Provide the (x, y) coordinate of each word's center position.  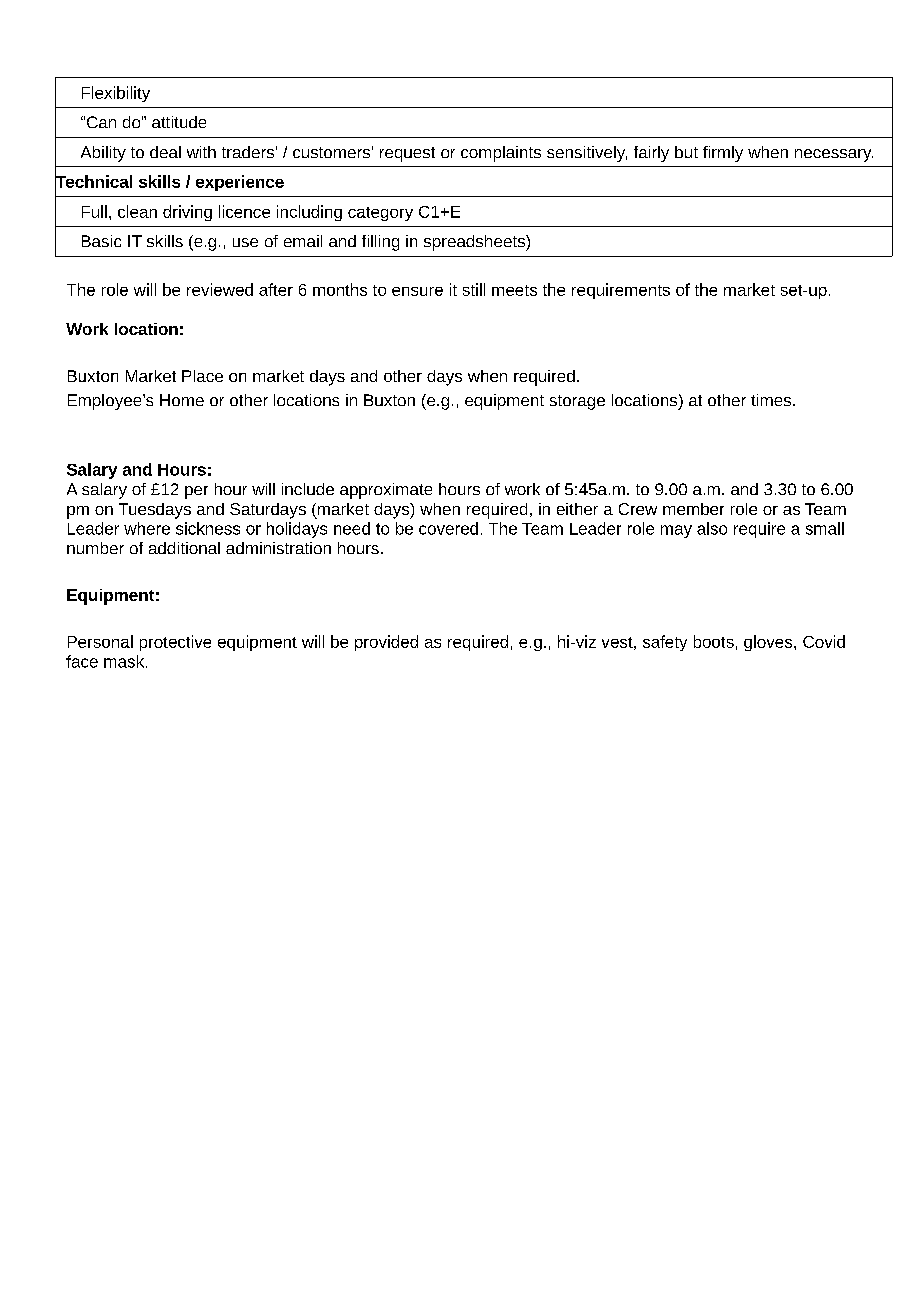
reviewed (220, 289)
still (474, 289)
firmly (723, 154)
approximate (386, 491)
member (693, 509)
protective (175, 643)
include (308, 489)
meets (514, 290)
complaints (501, 154)
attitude (179, 122)
